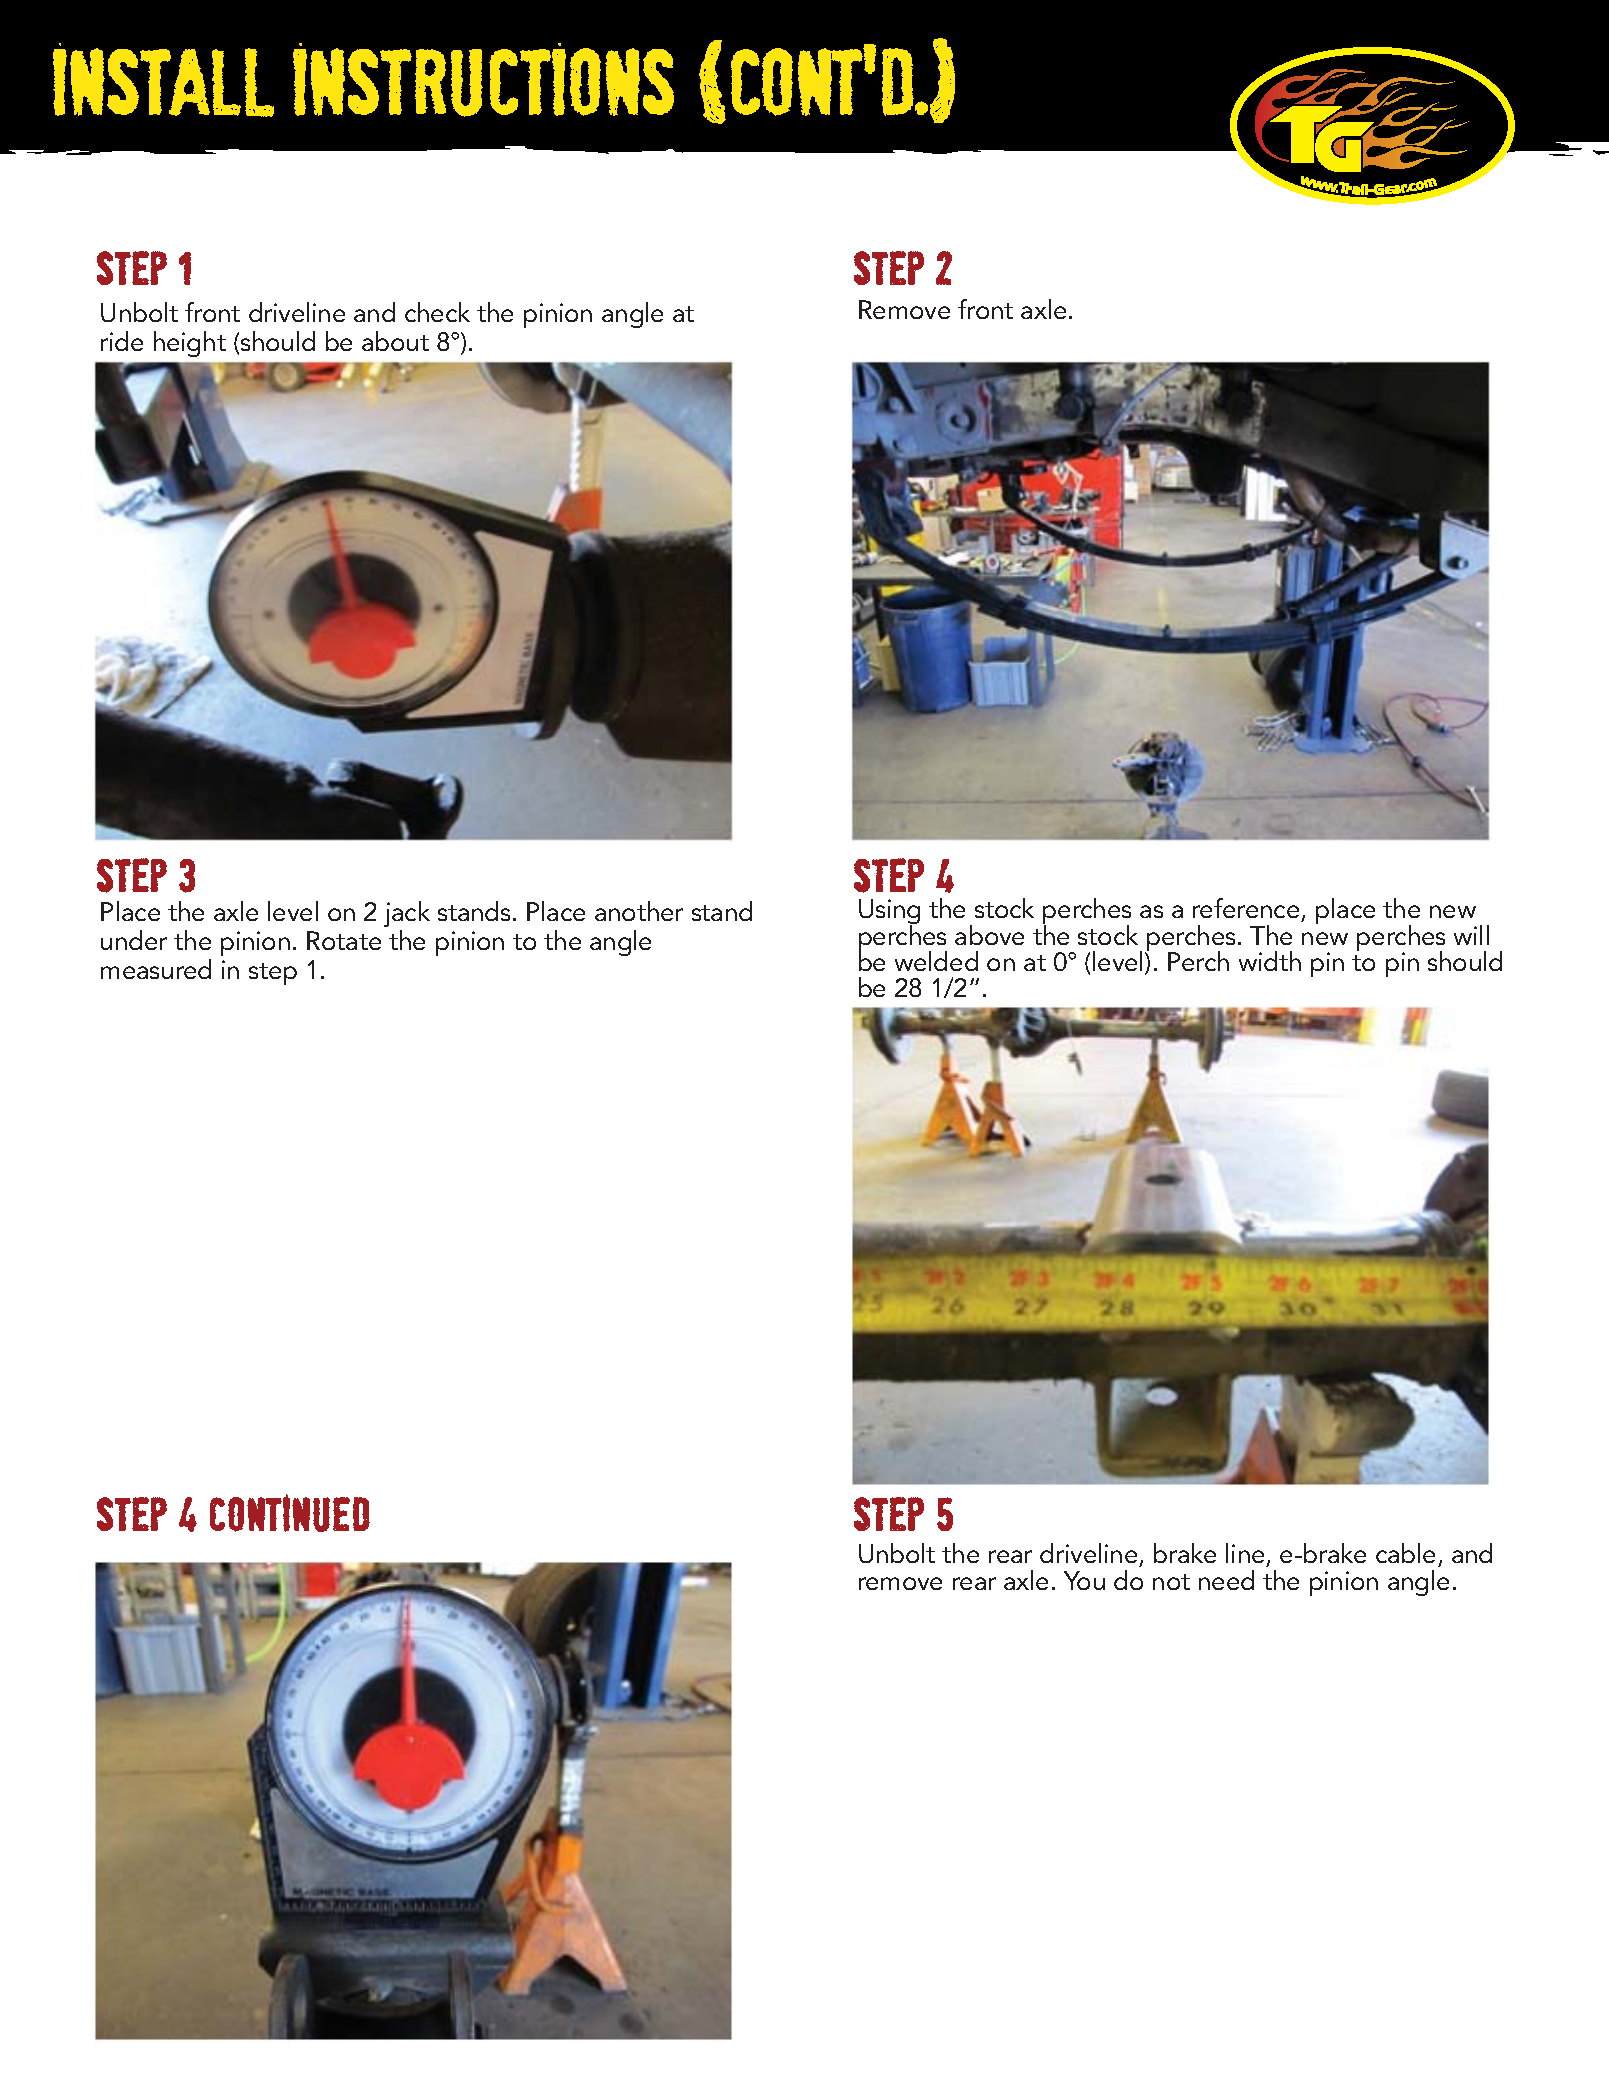 This page has width=1609, height=2082. I want to click on will, so click(1471, 935).
